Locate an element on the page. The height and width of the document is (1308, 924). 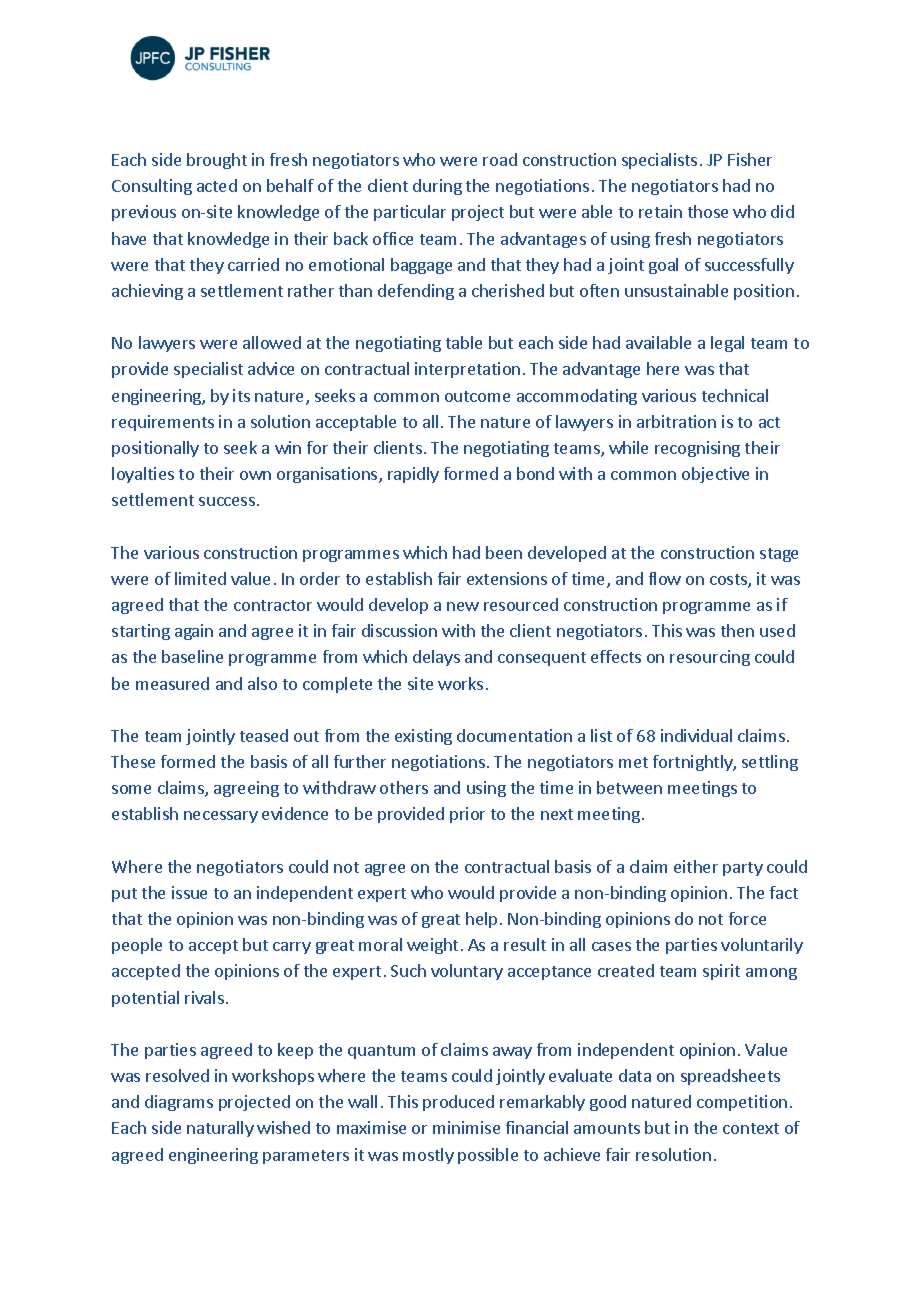
during is located at coordinates (437, 187).
